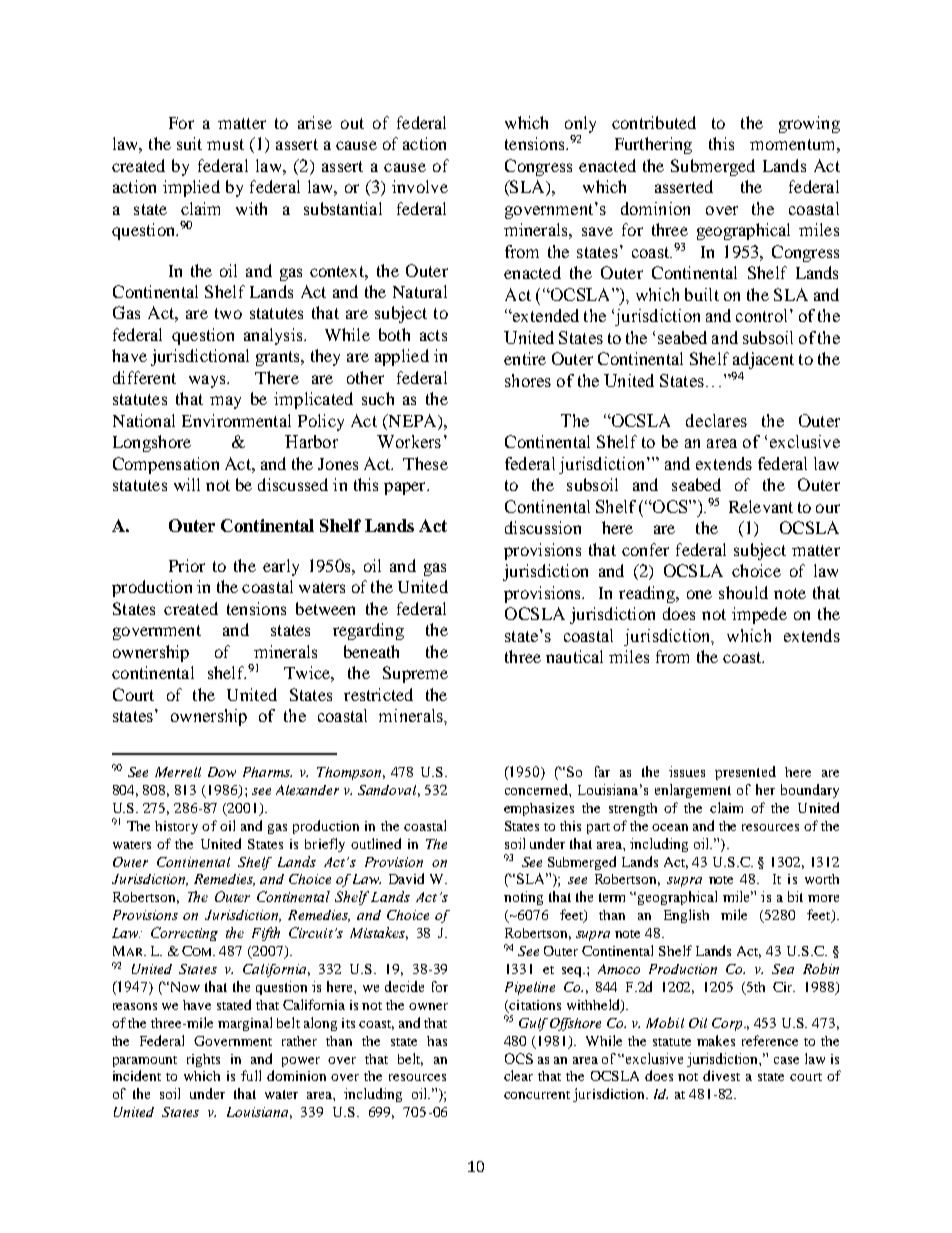 The image size is (952, 1233). What do you see at coordinates (225, 144) in the document?
I see `must` at bounding box center [225, 144].
